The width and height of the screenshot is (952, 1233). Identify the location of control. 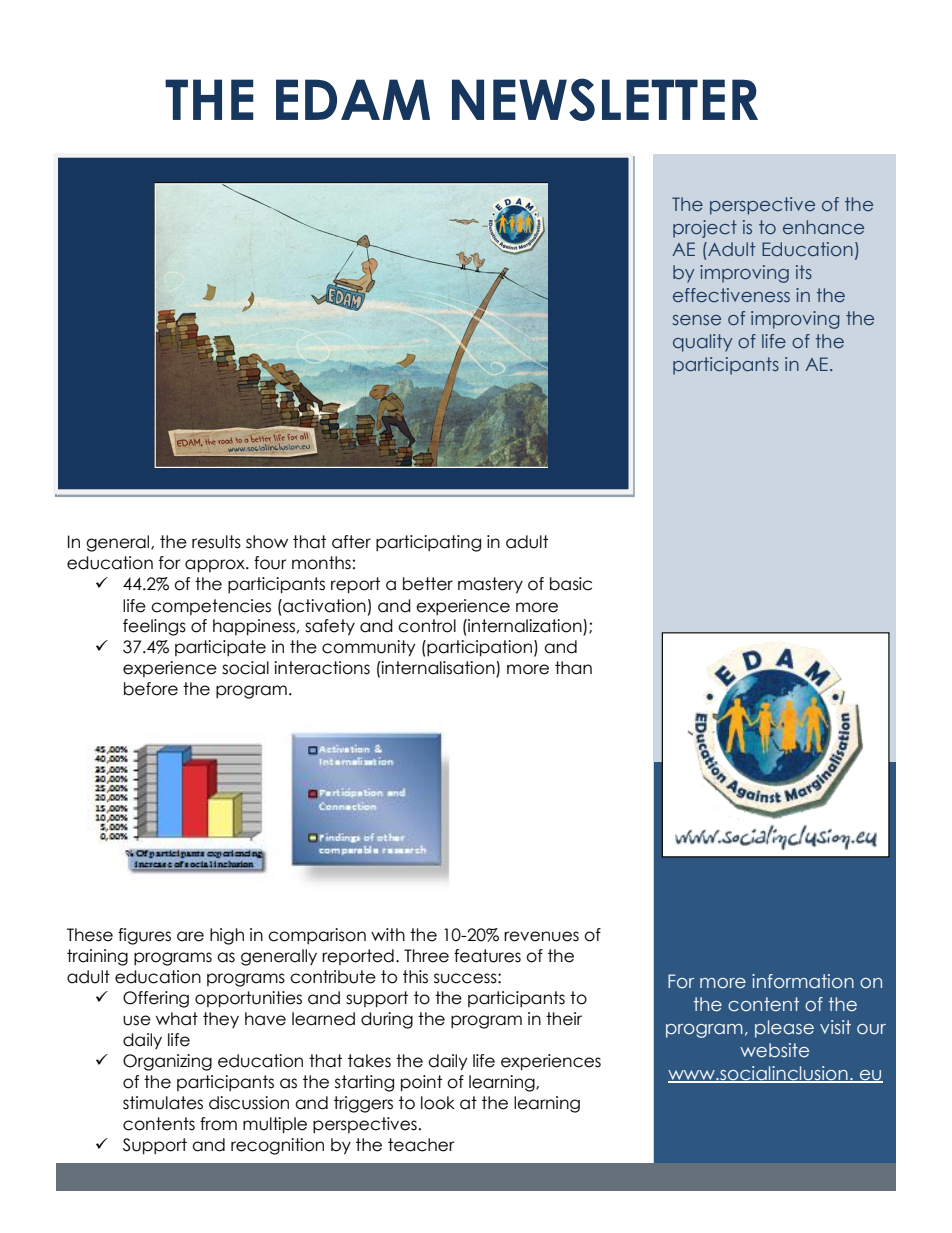
(427, 626).
